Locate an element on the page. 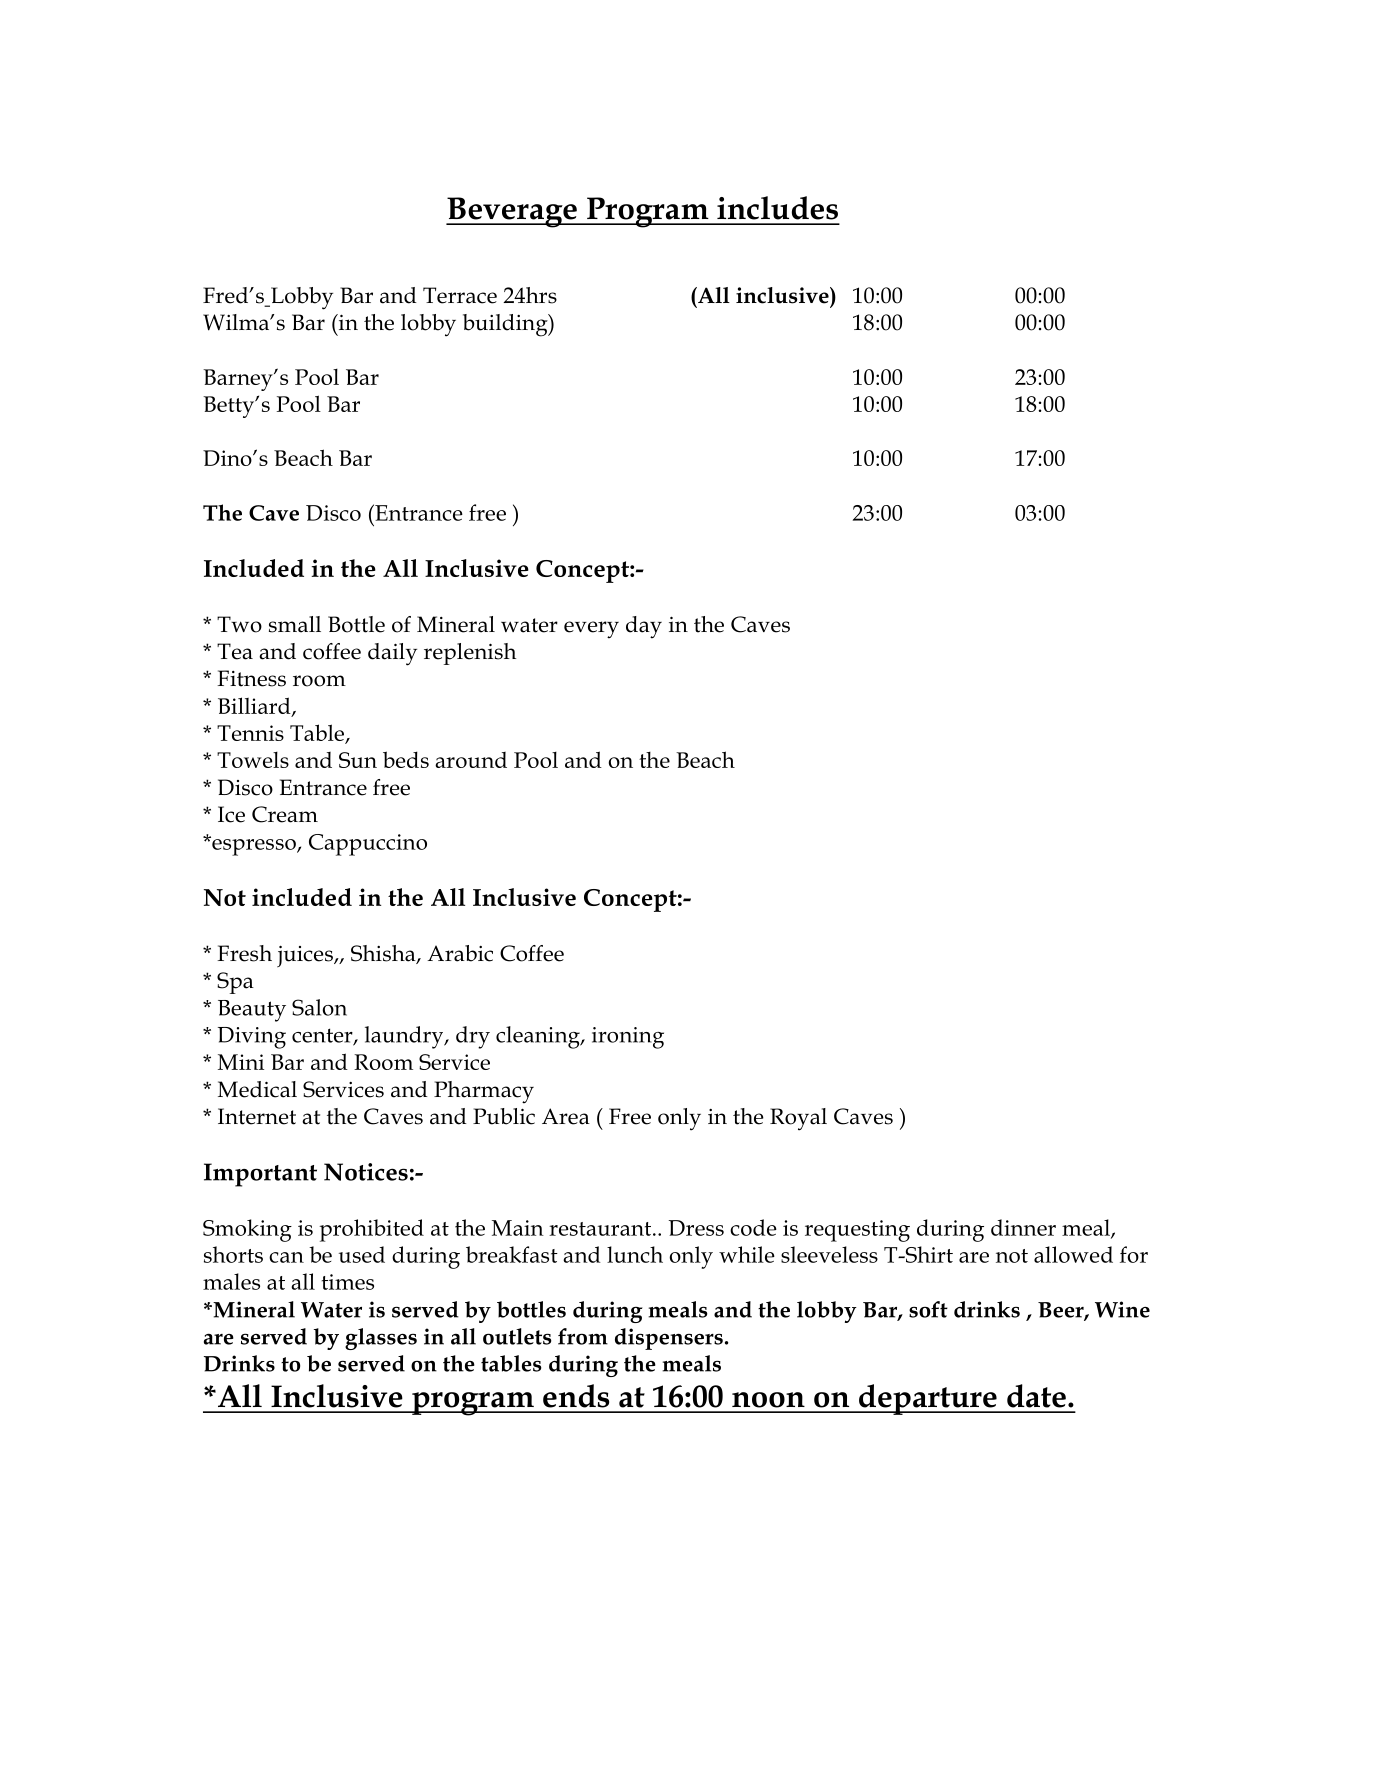 This document has width=1380, height=1786. small is located at coordinates (295, 624).
